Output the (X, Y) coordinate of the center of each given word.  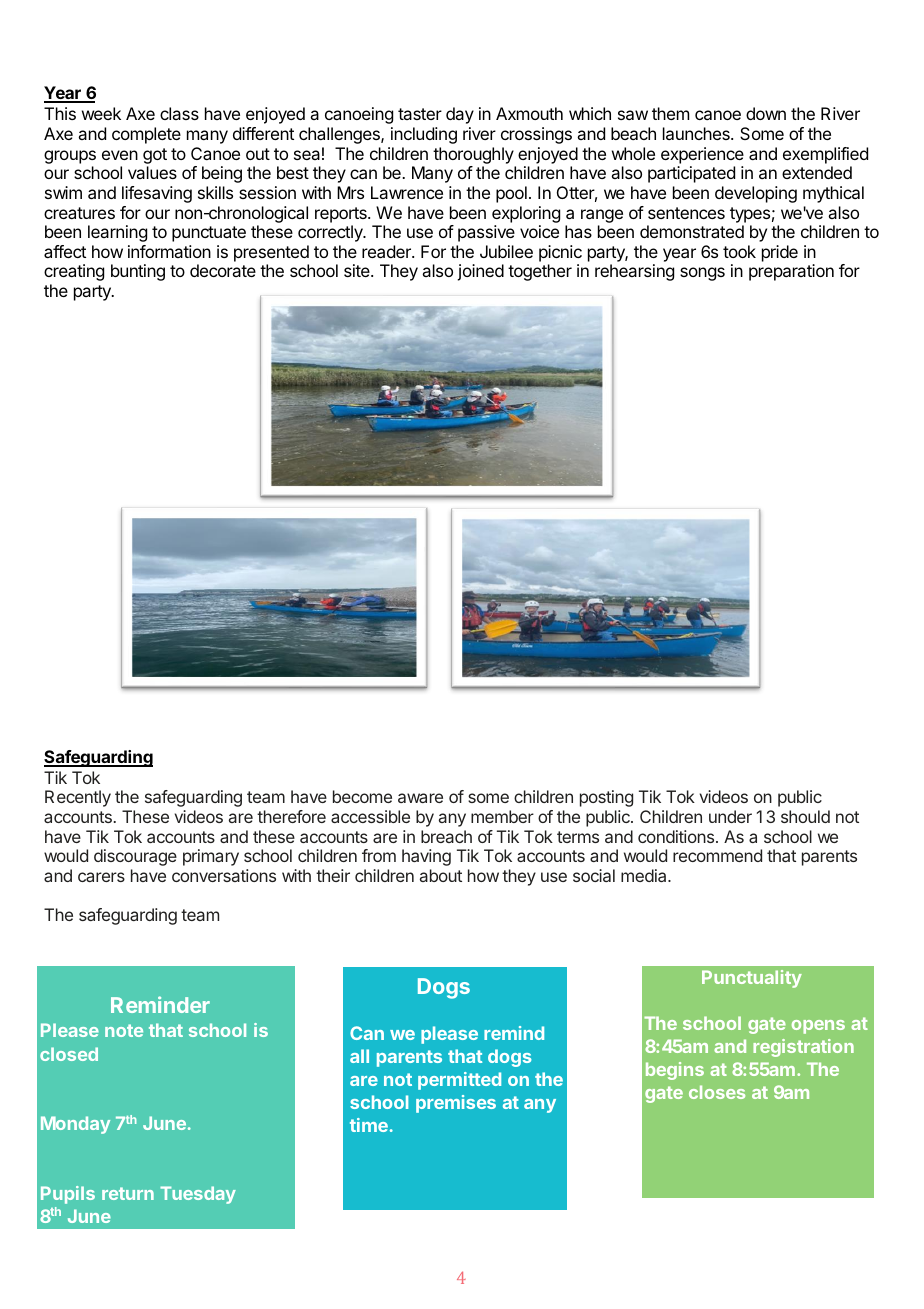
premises (456, 1104)
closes (717, 1092)
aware (420, 798)
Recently (78, 798)
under (730, 816)
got (155, 156)
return (128, 1193)
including (424, 135)
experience (702, 155)
